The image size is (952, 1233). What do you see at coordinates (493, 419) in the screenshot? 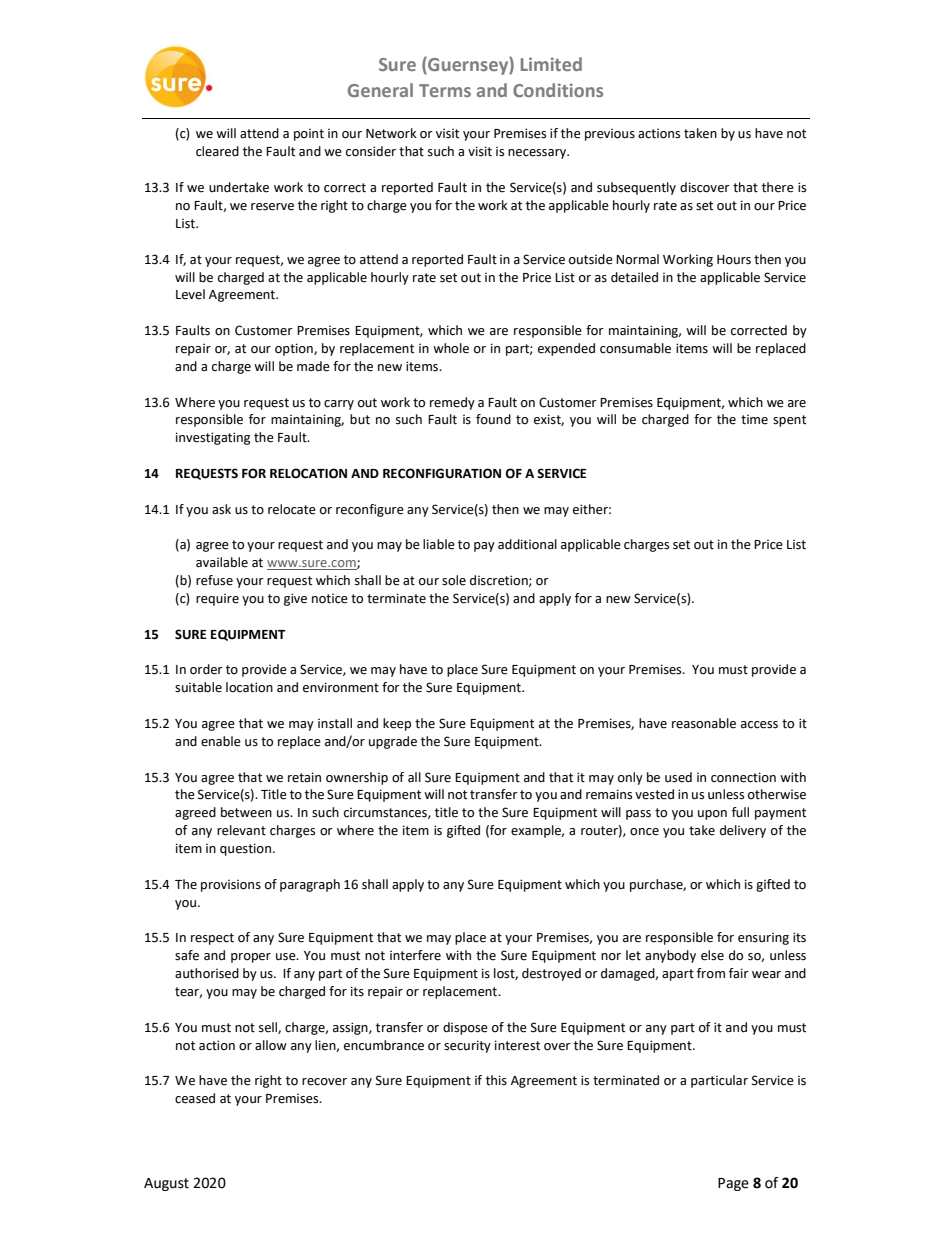
I see `found` at bounding box center [493, 419].
